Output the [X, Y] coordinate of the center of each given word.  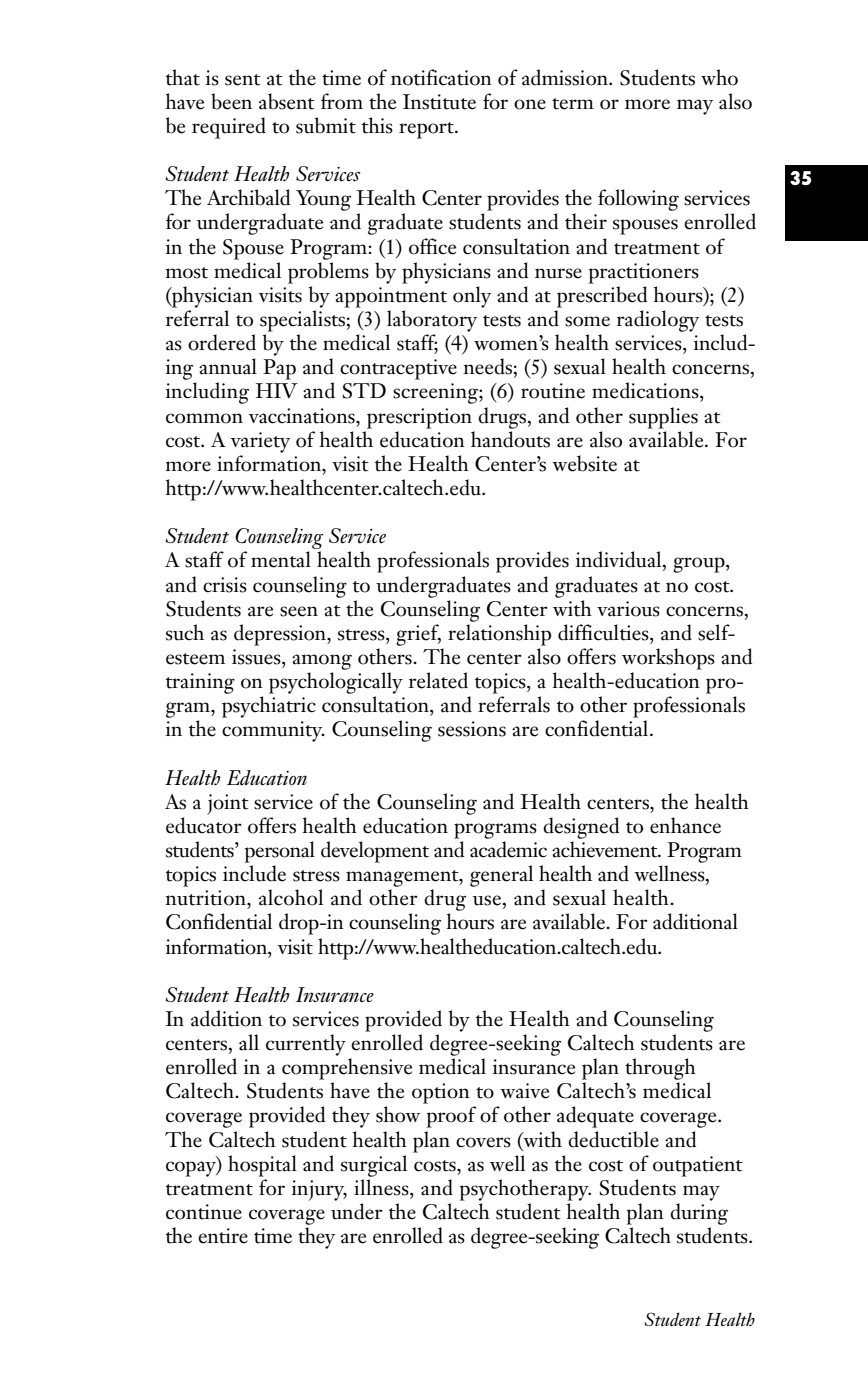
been [231, 101]
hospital [262, 1166]
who [719, 77]
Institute [439, 102]
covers [483, 1142]
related [438, 680]
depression [281, 635]
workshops [668, 659]
